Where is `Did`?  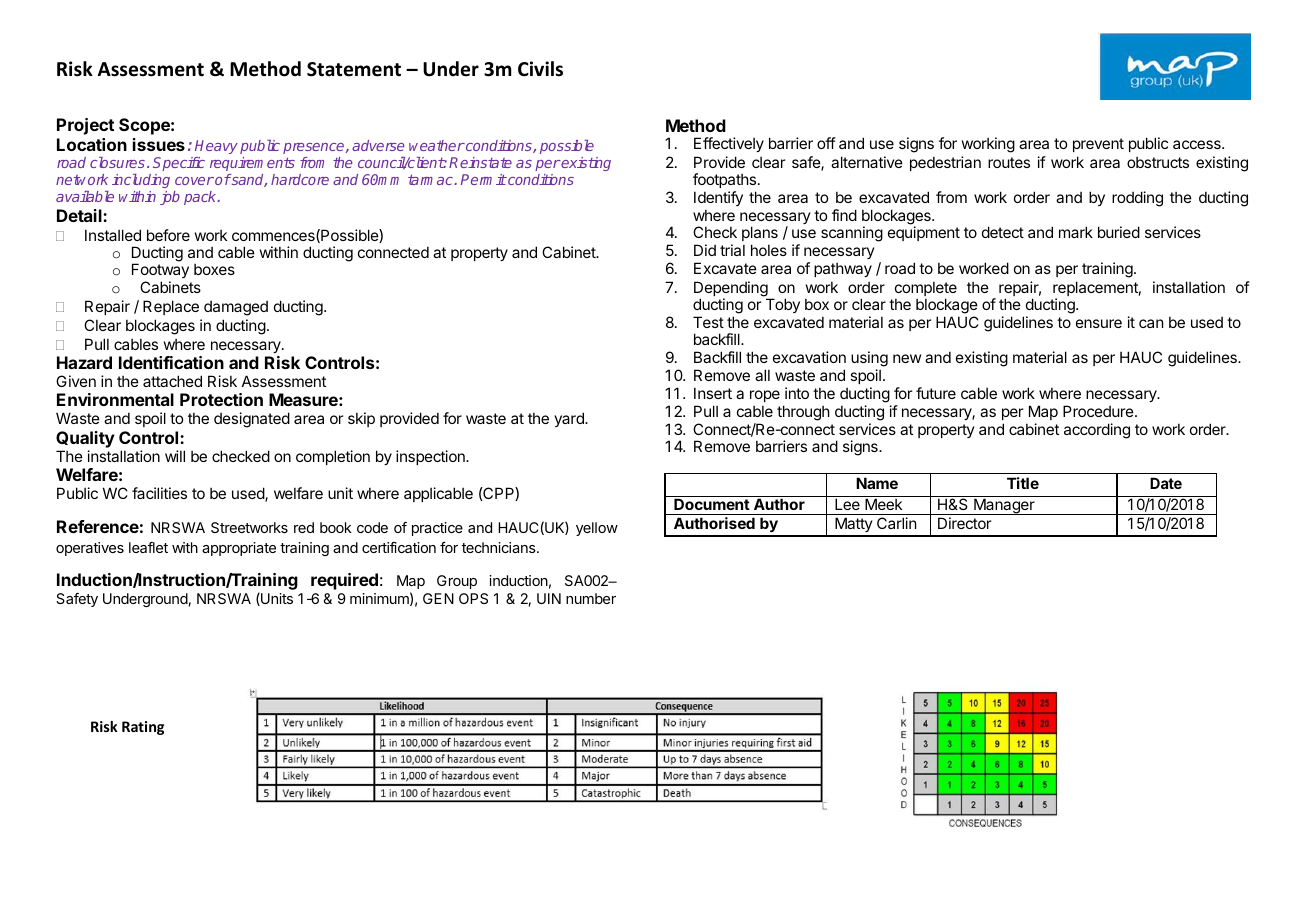
Did is located at coordinates (705, 250).
